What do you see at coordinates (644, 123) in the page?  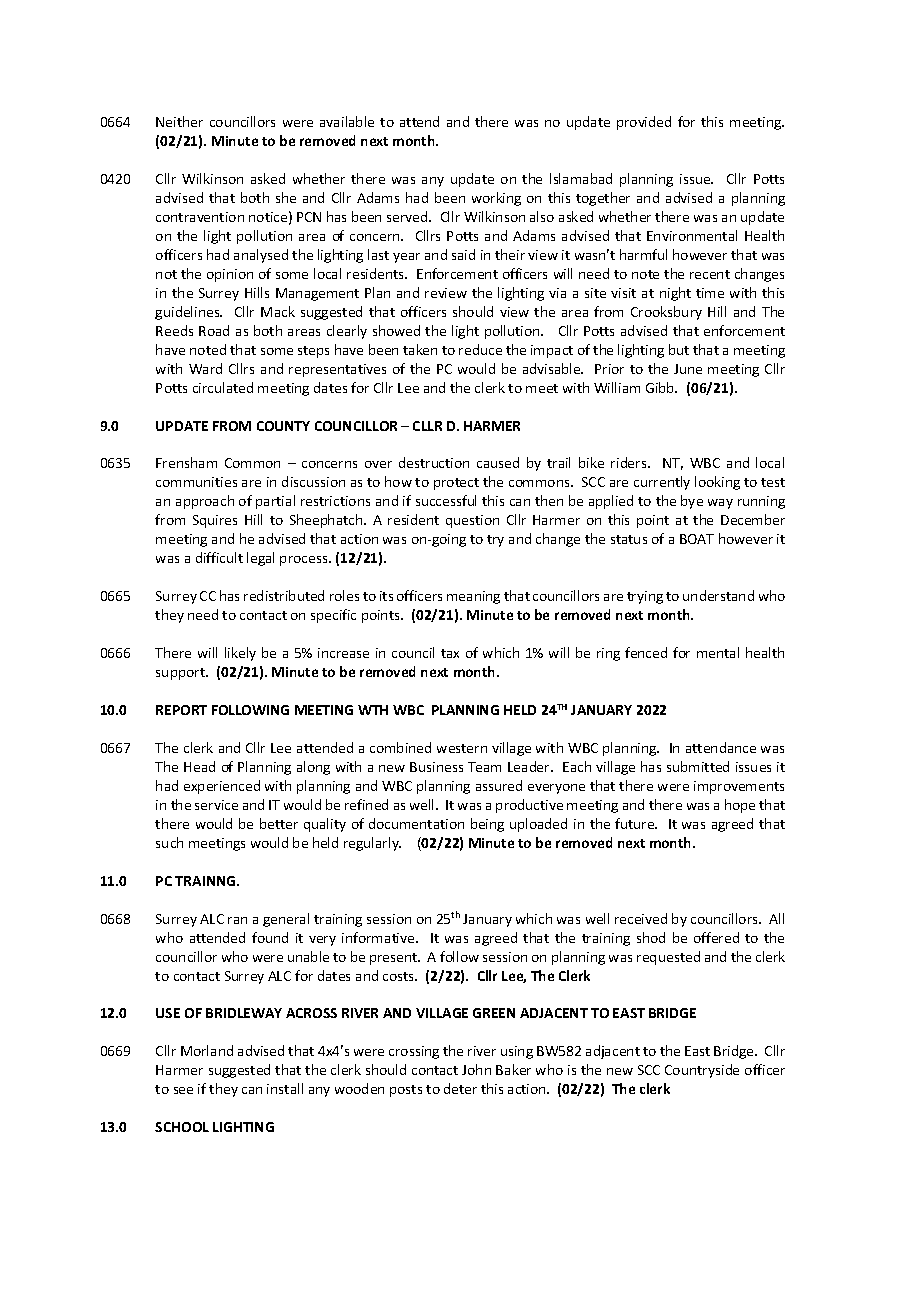 I see `provided` at bounding box center [644, 123].
